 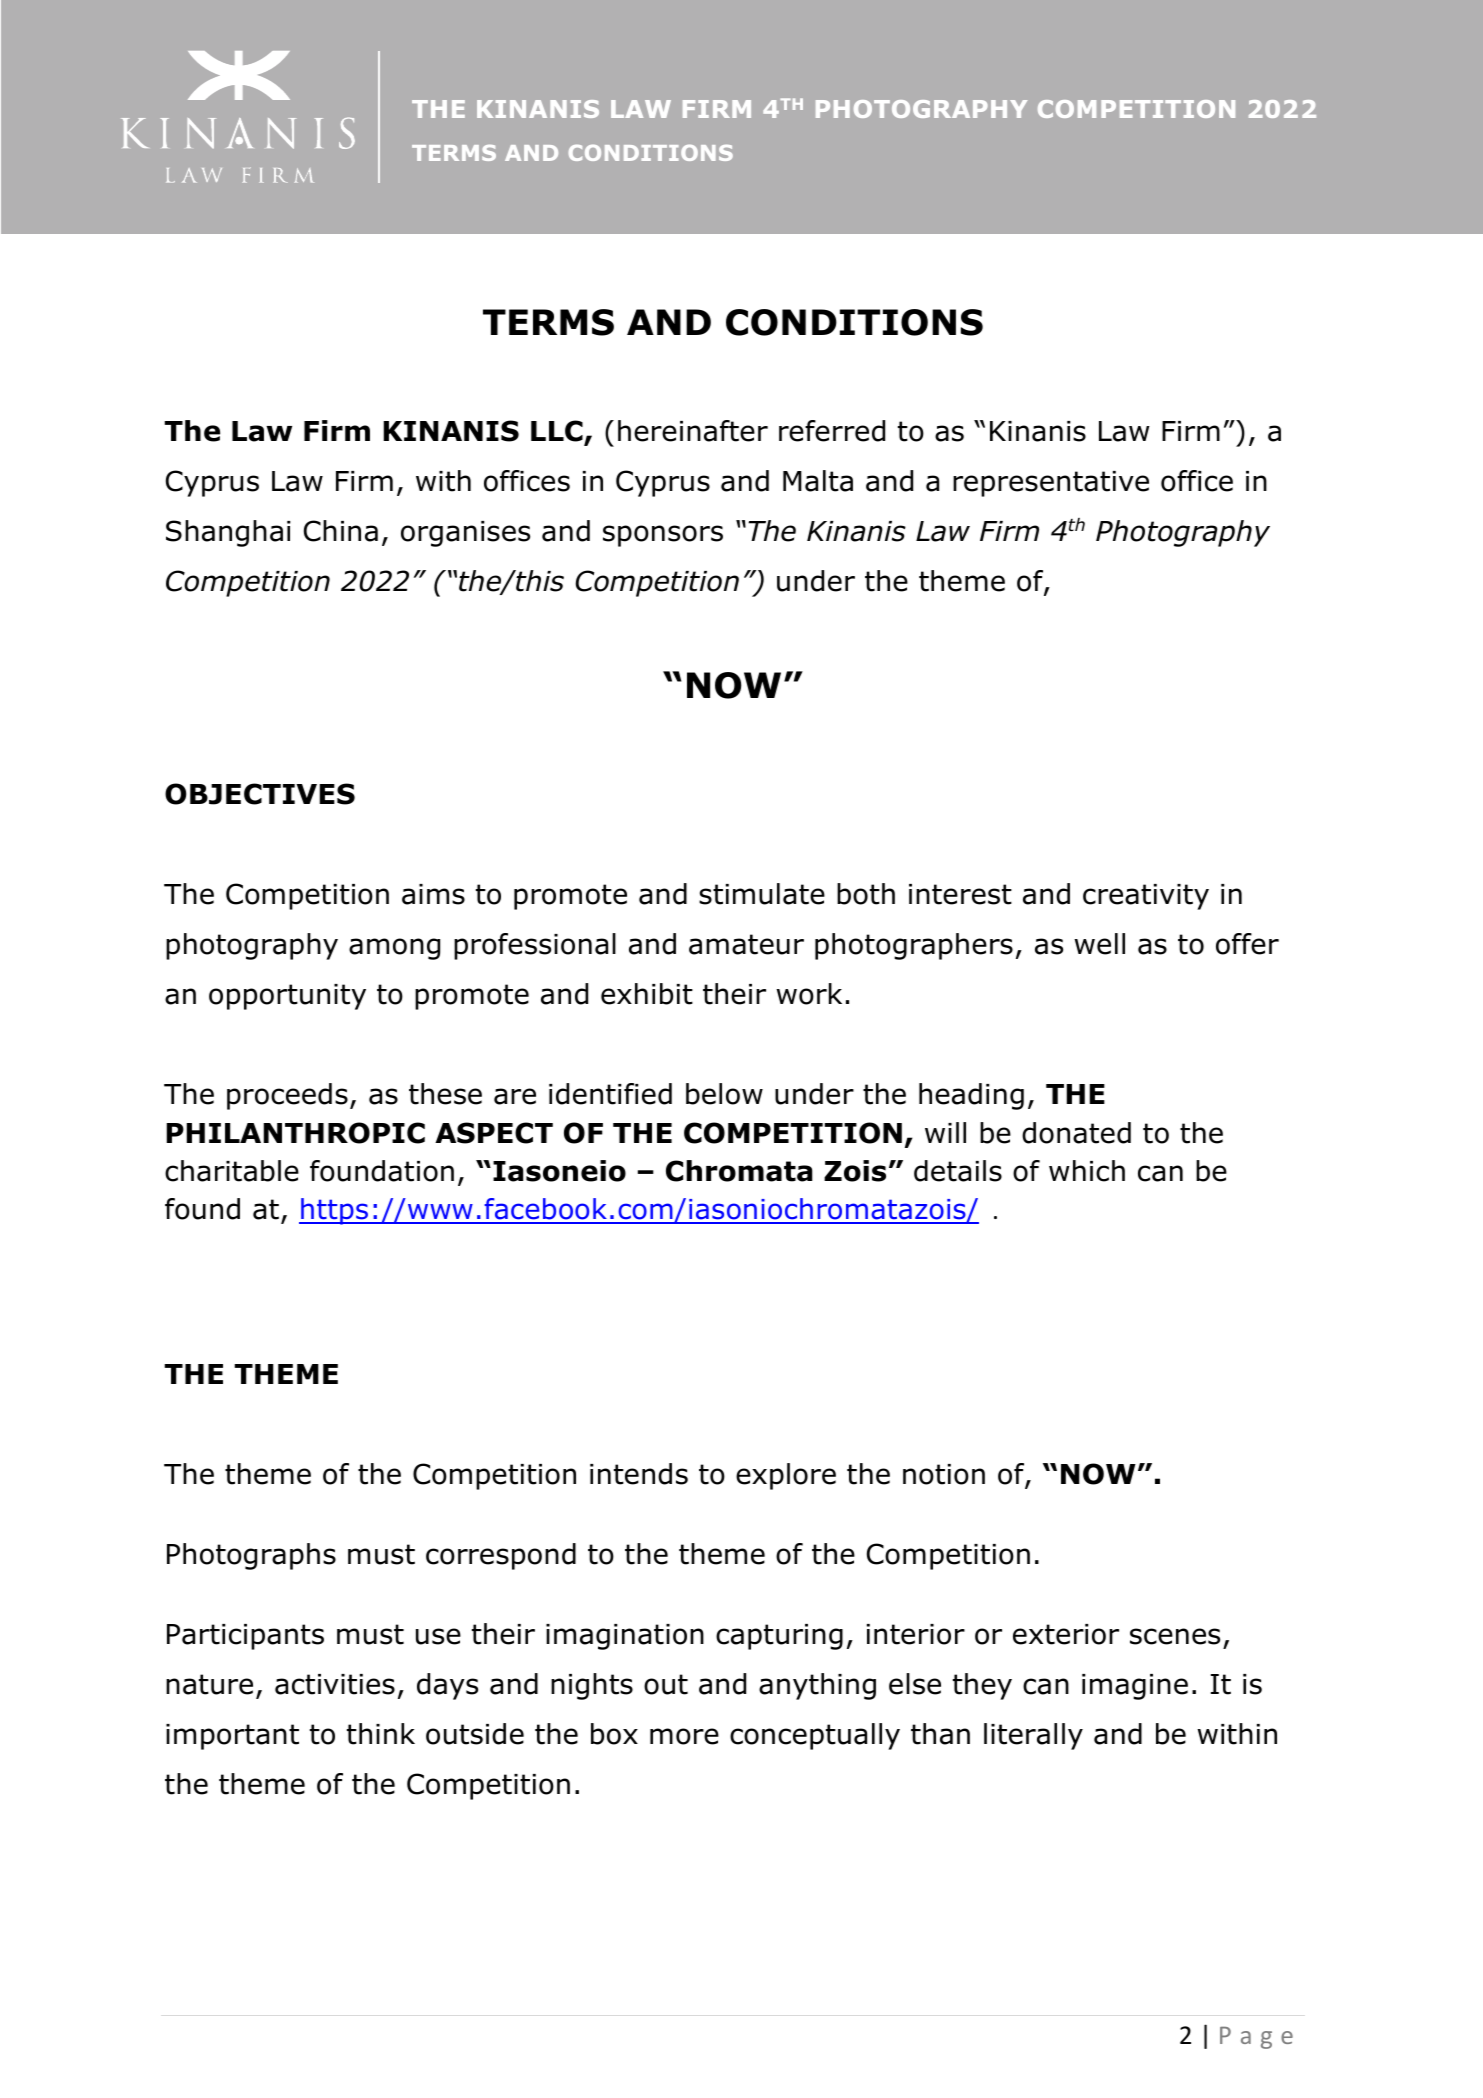 What do you see at coordinates (341, 531) in the image?
I see `China` at bounding box center [341, 531].
